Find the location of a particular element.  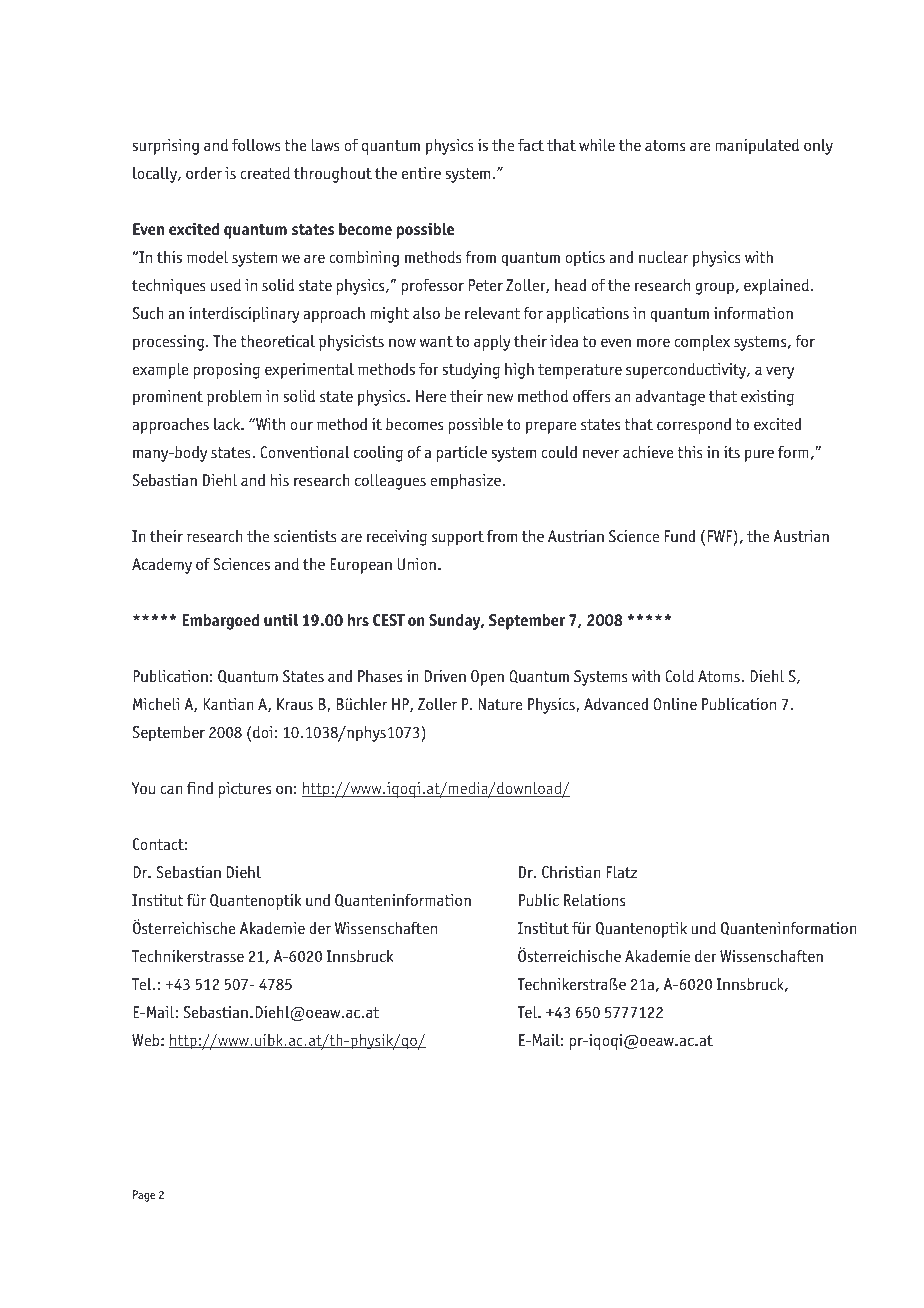

find is located at coordinates (200, 787).
